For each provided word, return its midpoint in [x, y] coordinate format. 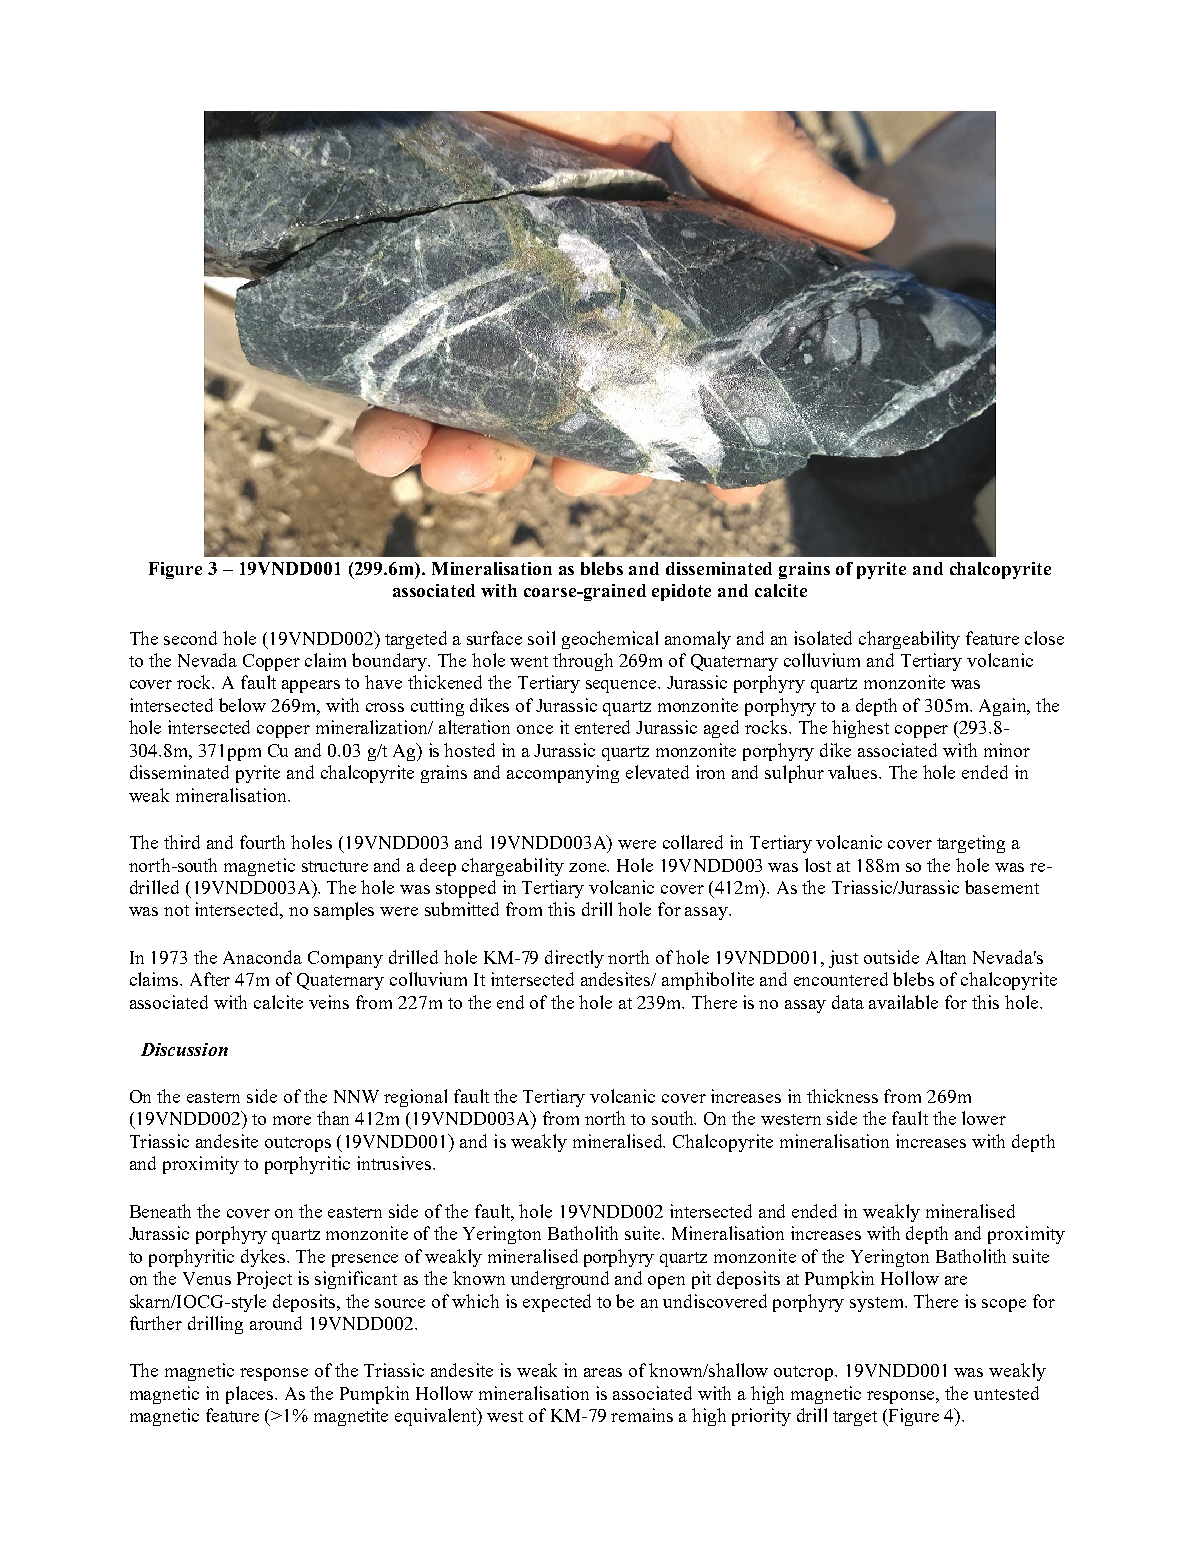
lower [984, 1118]
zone [588, 867]
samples [344, 911]
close [1044, 638]
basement [1002, 887]
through [583, 662]
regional [415, 1098]
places [251, 1395]
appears [311, 686]
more [292, 1120]
